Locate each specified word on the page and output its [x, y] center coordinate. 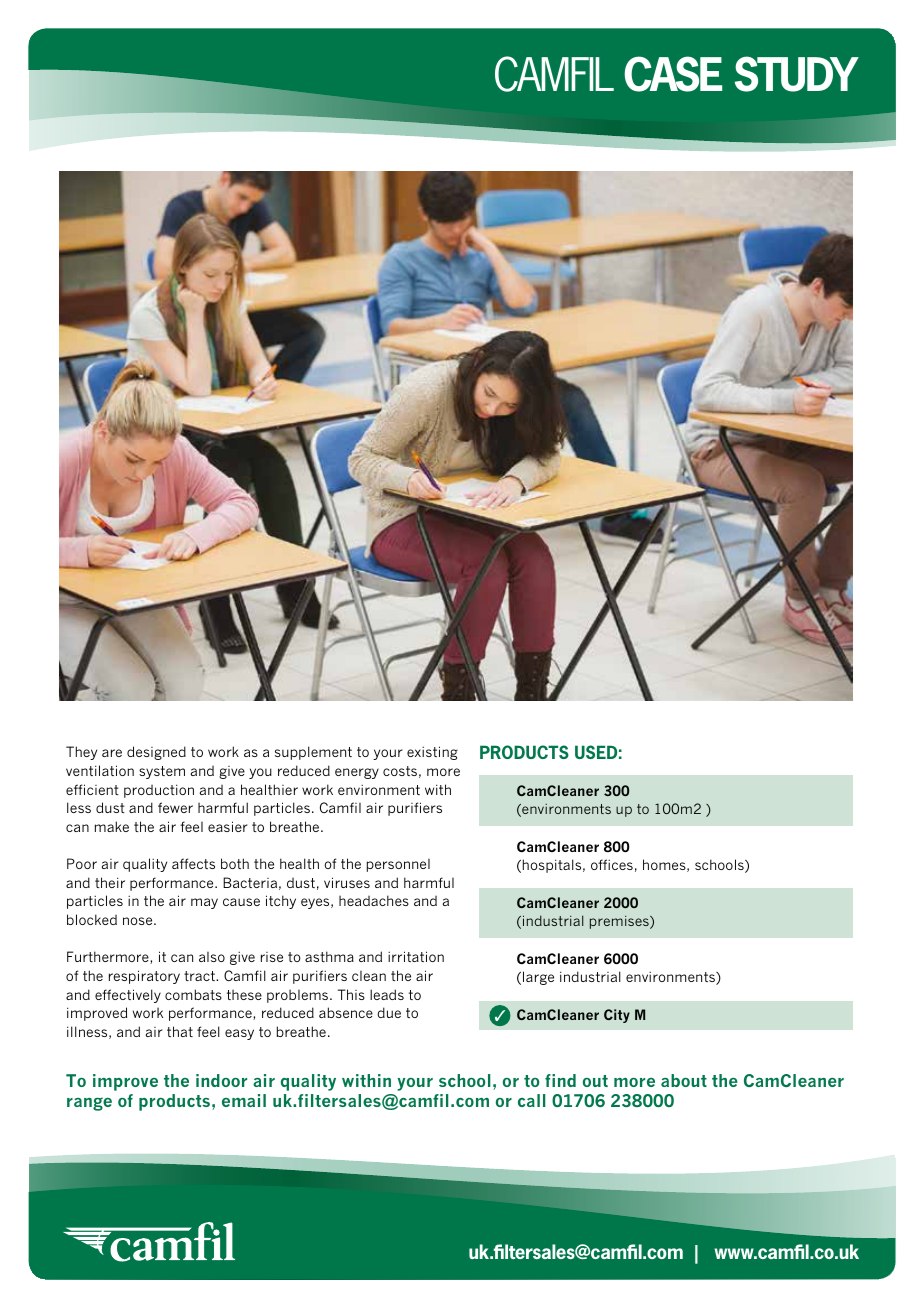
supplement [313, 753]
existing [432, 753]
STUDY [797, 74]
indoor [221, 1080]
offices [612, 864]
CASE [673, 74]
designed [156, 753]
